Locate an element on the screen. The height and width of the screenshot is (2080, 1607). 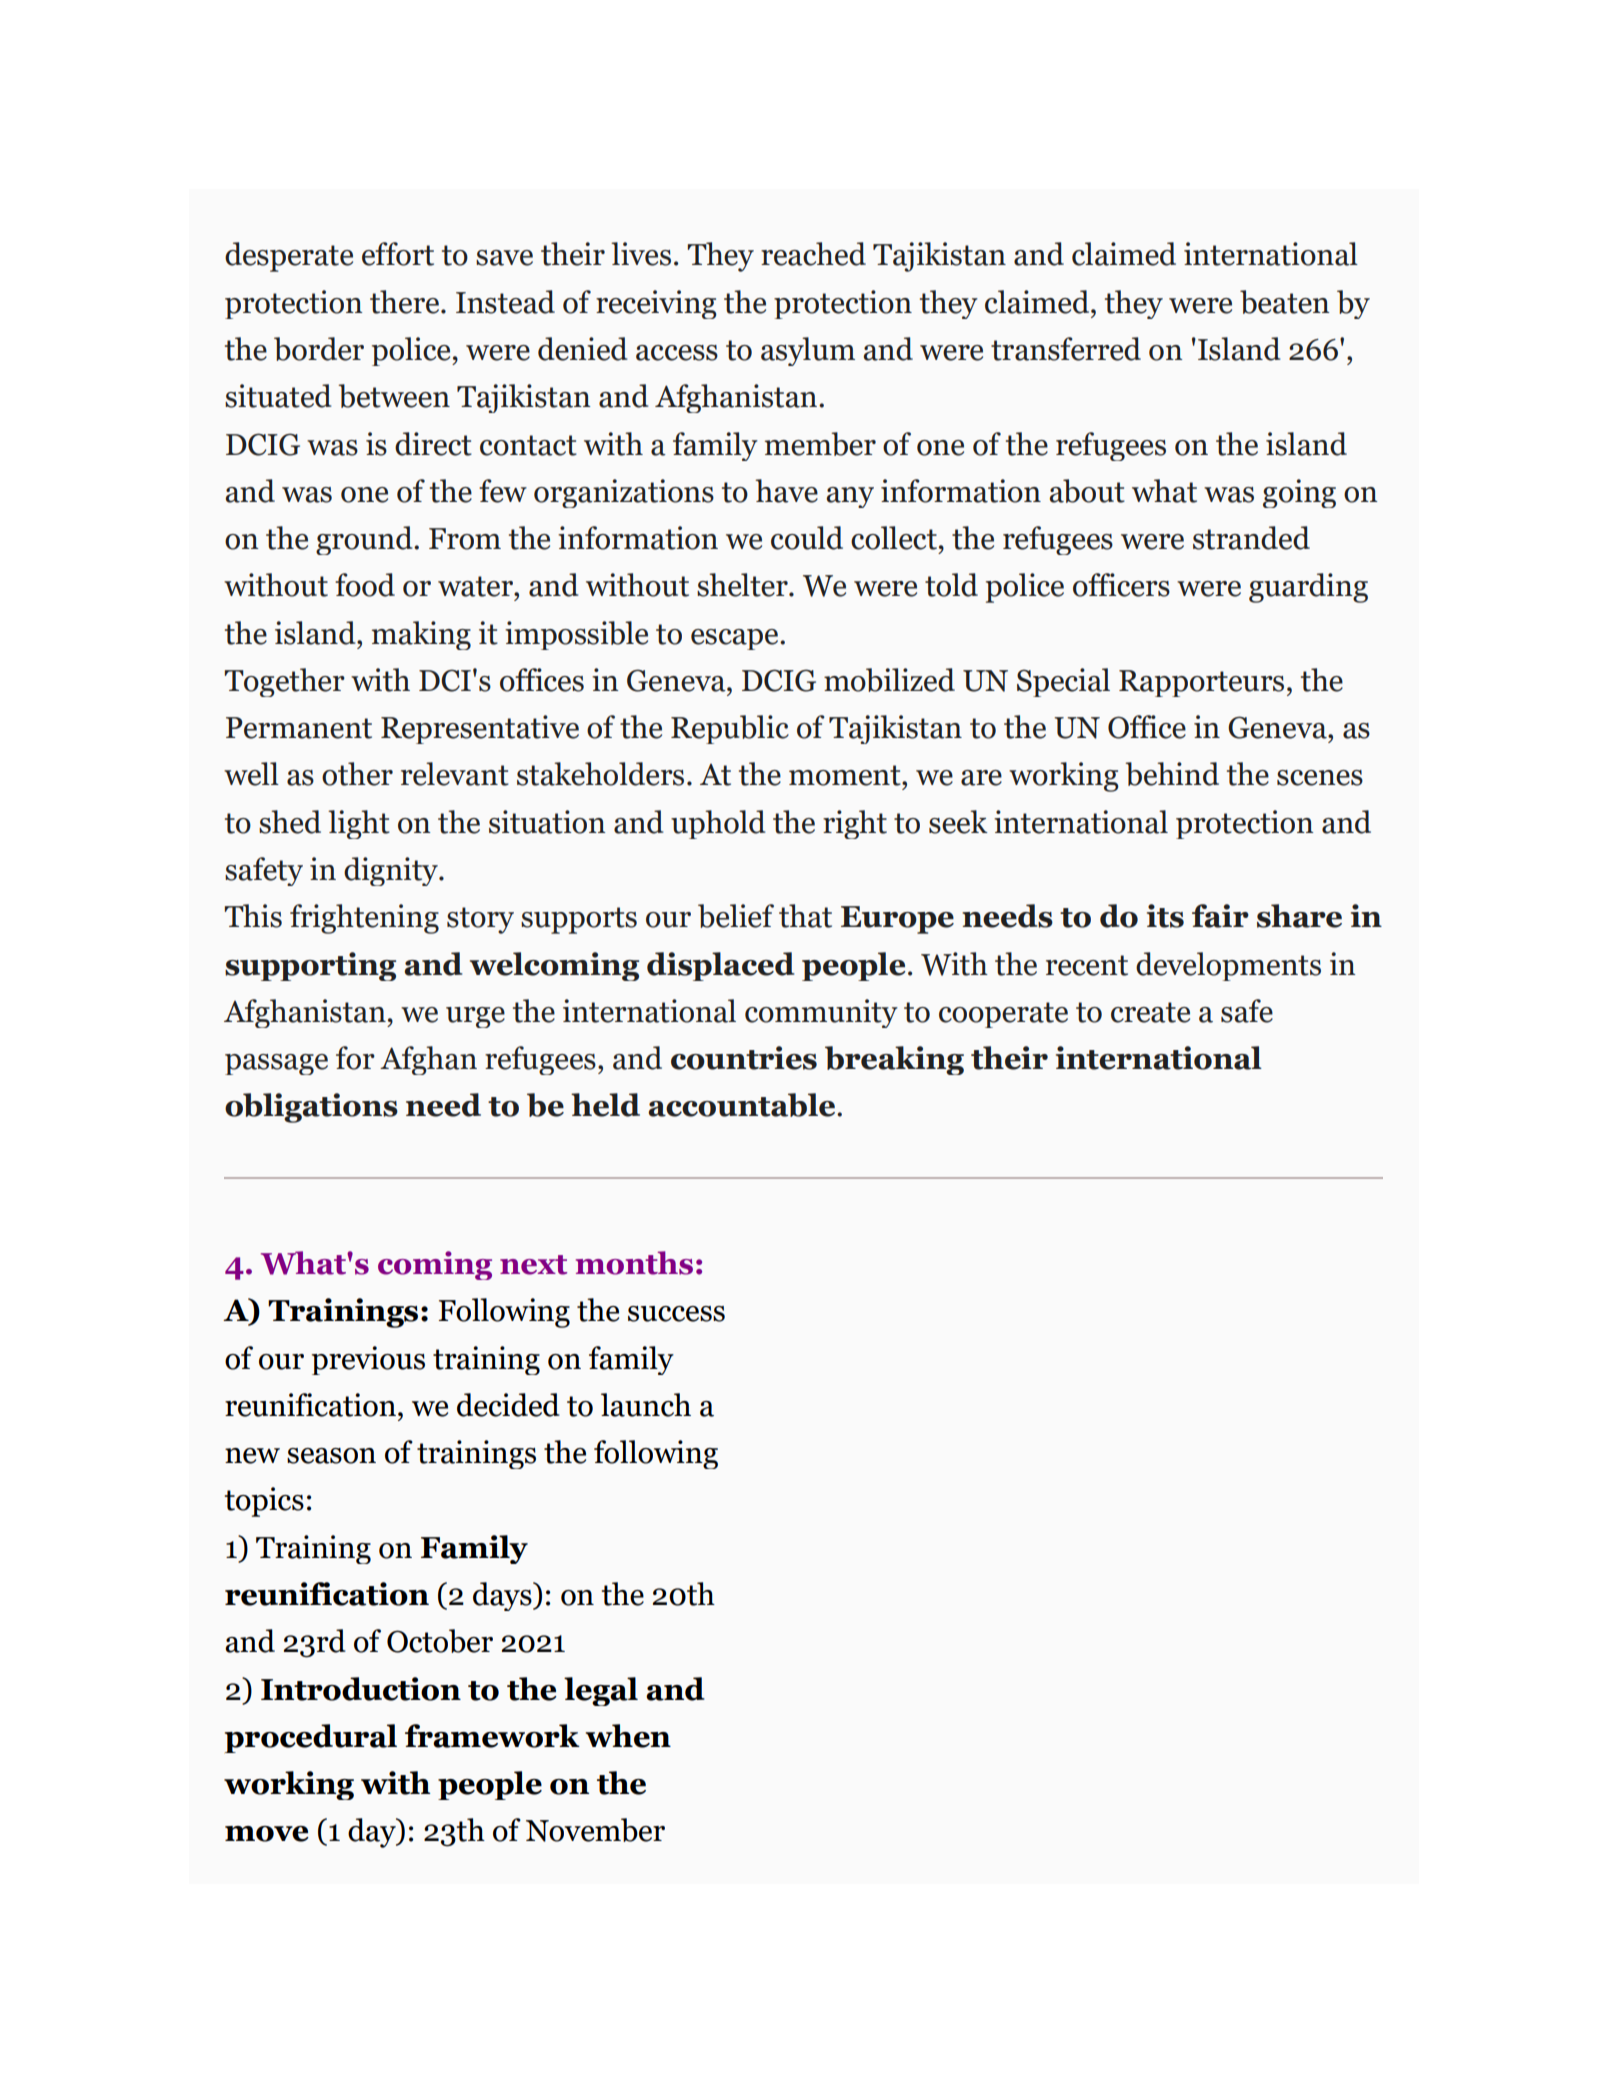
procedural is located at coordinates (311, 1738).
